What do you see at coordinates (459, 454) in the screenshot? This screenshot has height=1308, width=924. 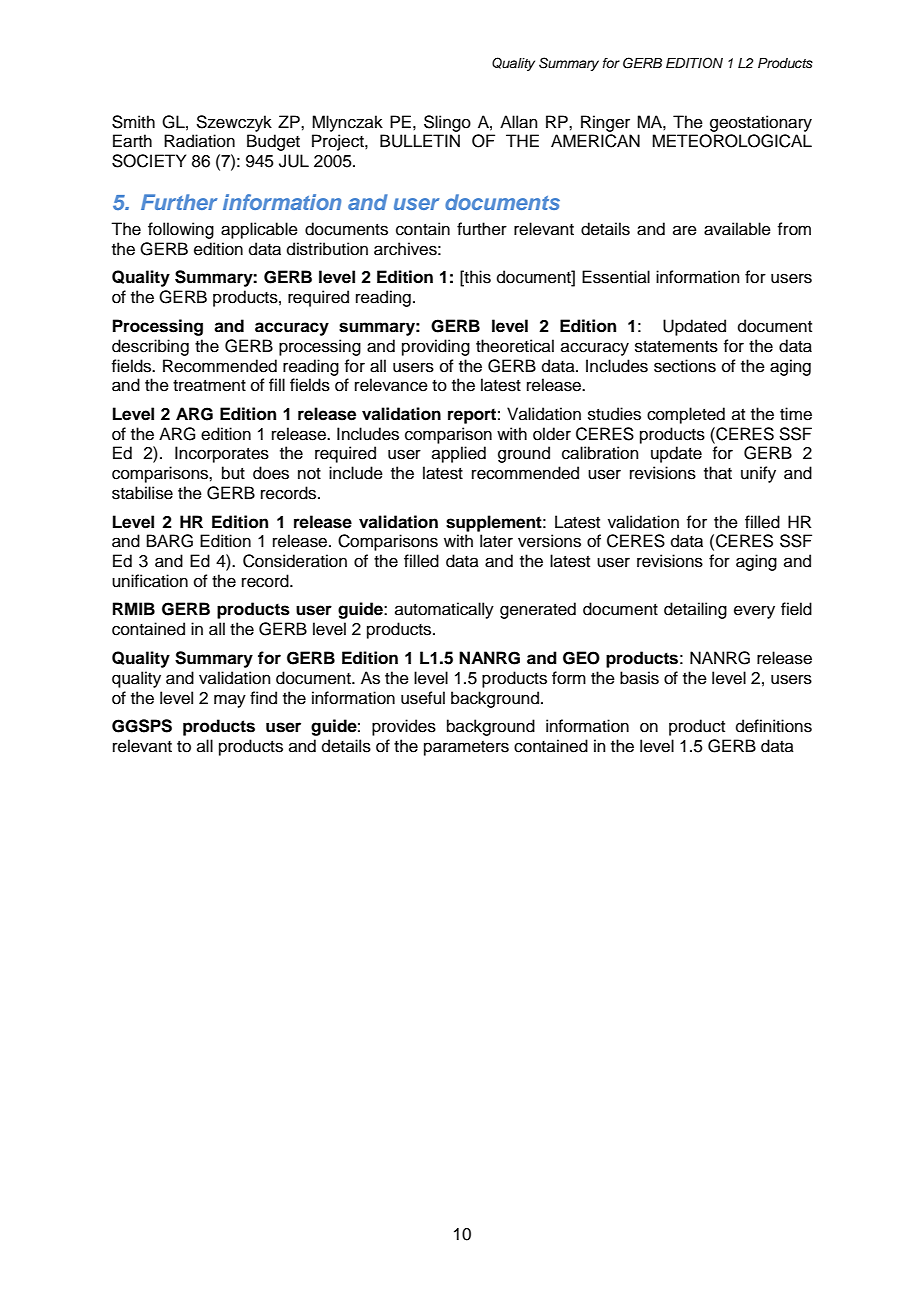 I see `applied` at bounding box center [459, 454].
